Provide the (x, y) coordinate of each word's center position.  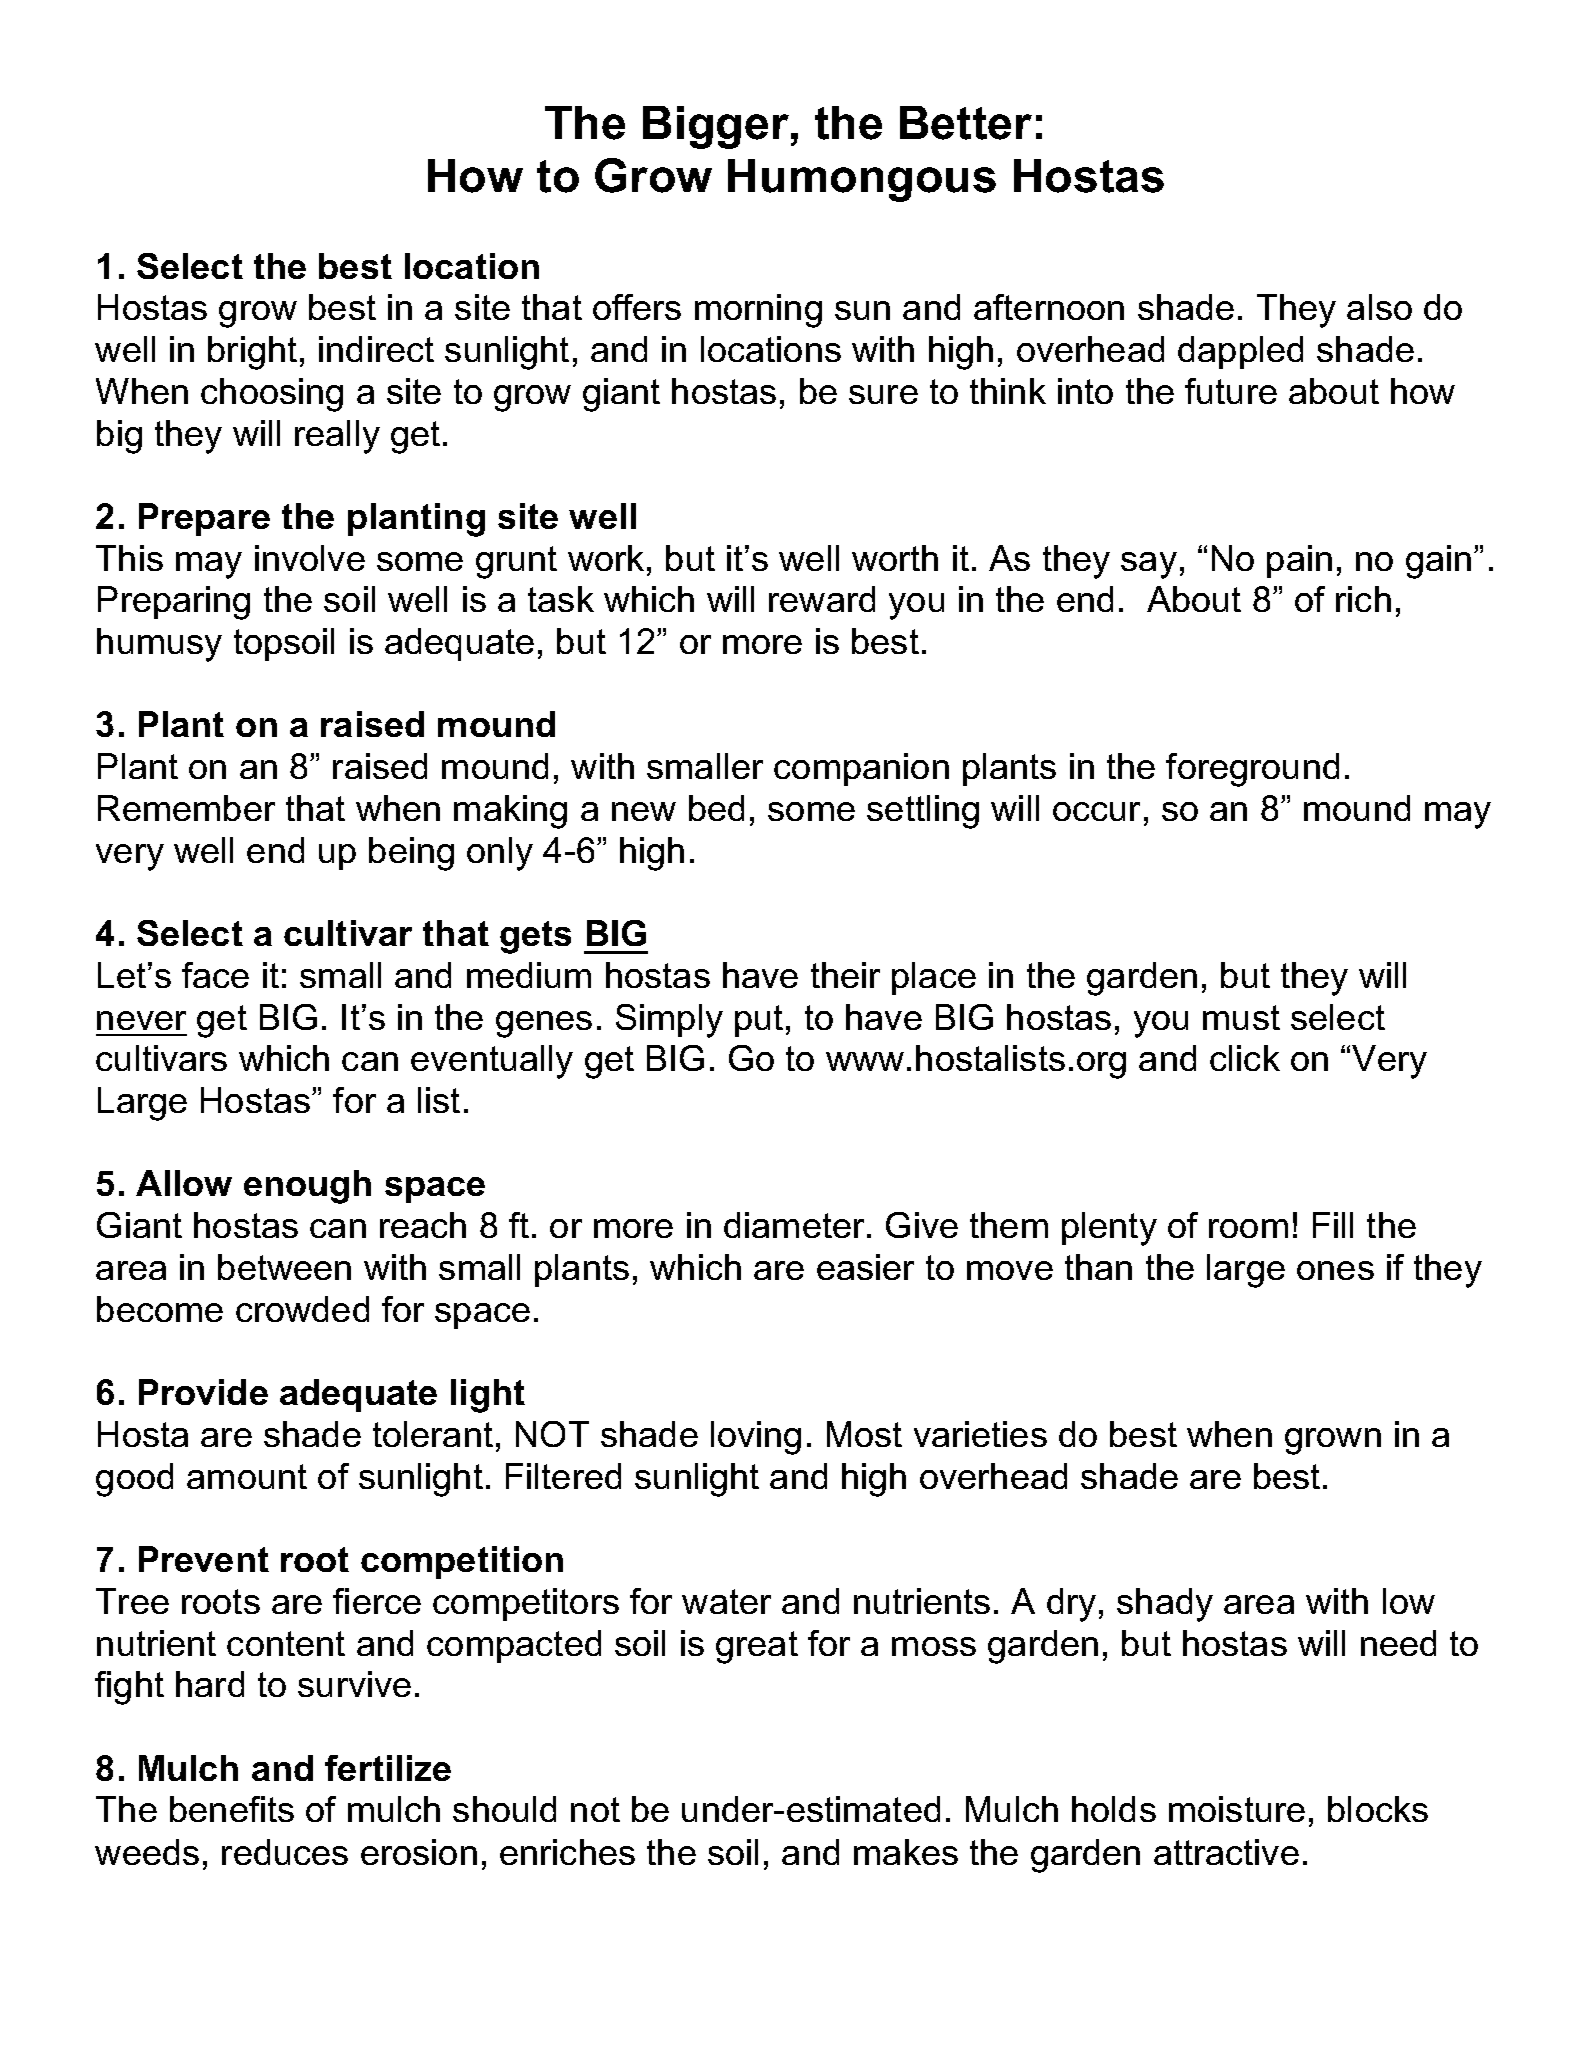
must (1241, 1017)
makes (906, 1852)
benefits (232, 1809)
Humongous (862, 180)
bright (252, 353)
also (1379, 307)
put (759, 1021)
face (215, 975)
